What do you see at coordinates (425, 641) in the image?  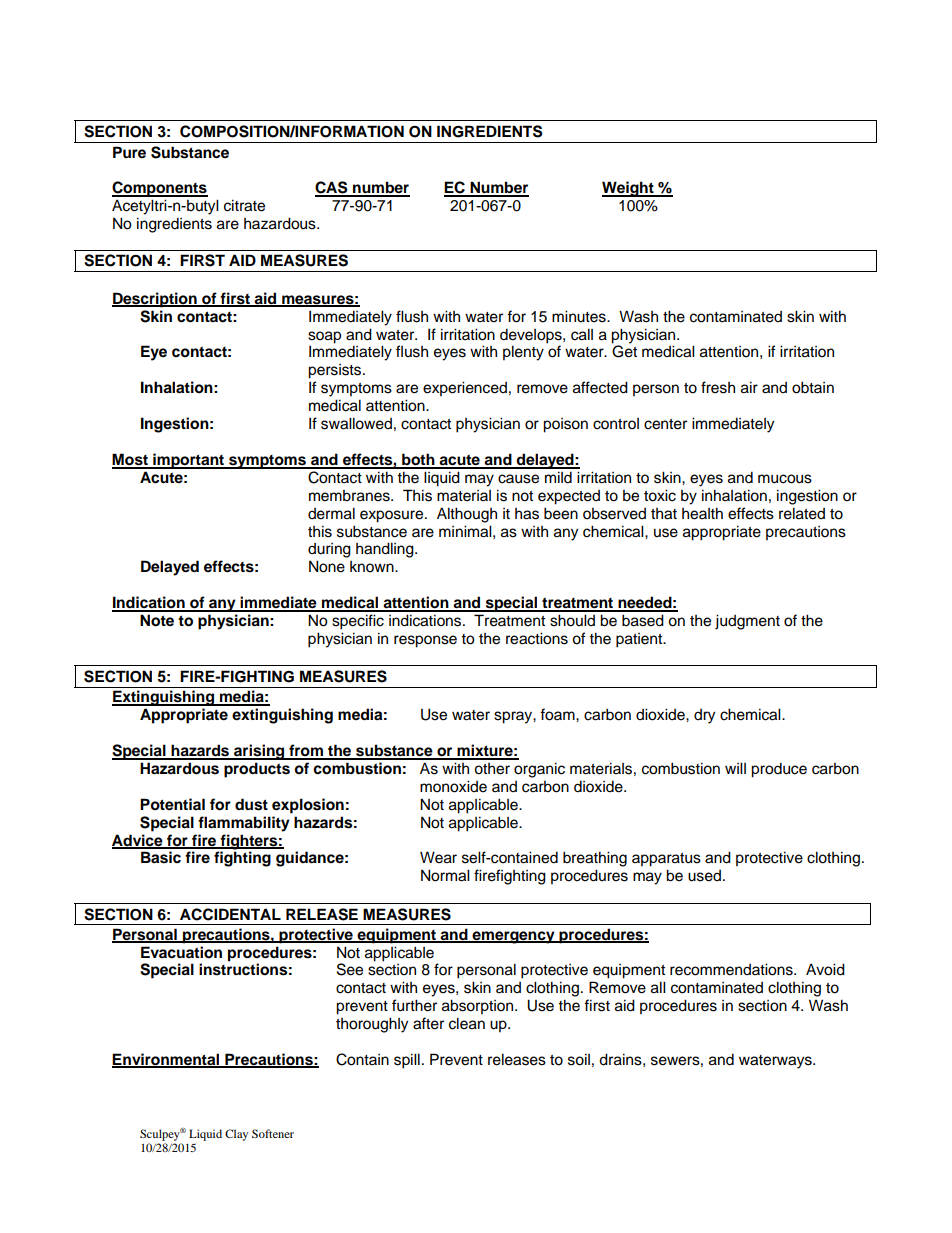 I see `response` at bounding box center [425, 641].
